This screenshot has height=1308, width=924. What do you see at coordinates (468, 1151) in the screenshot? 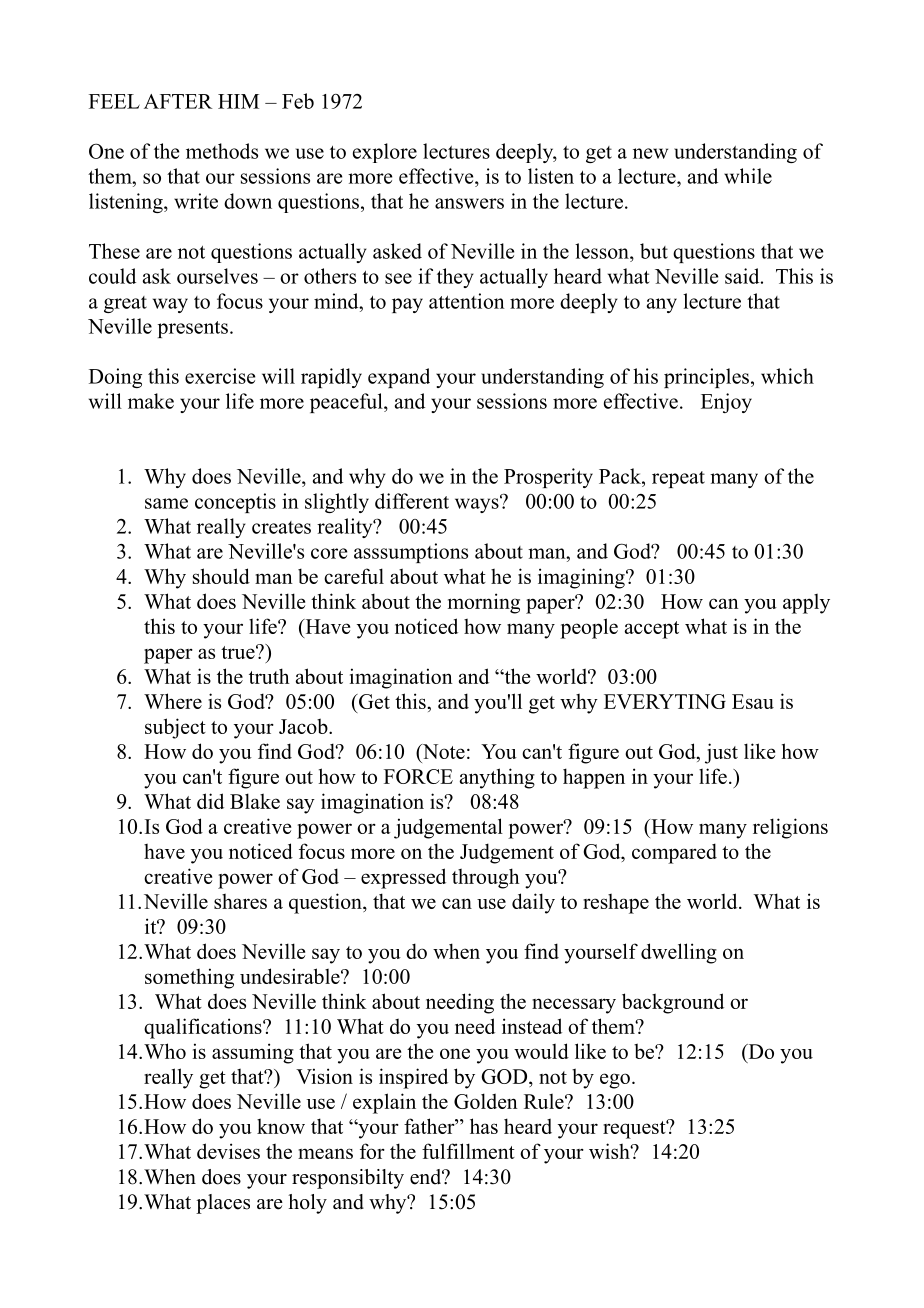
I see `fulfillment` at bounding box center [468, 1151].
